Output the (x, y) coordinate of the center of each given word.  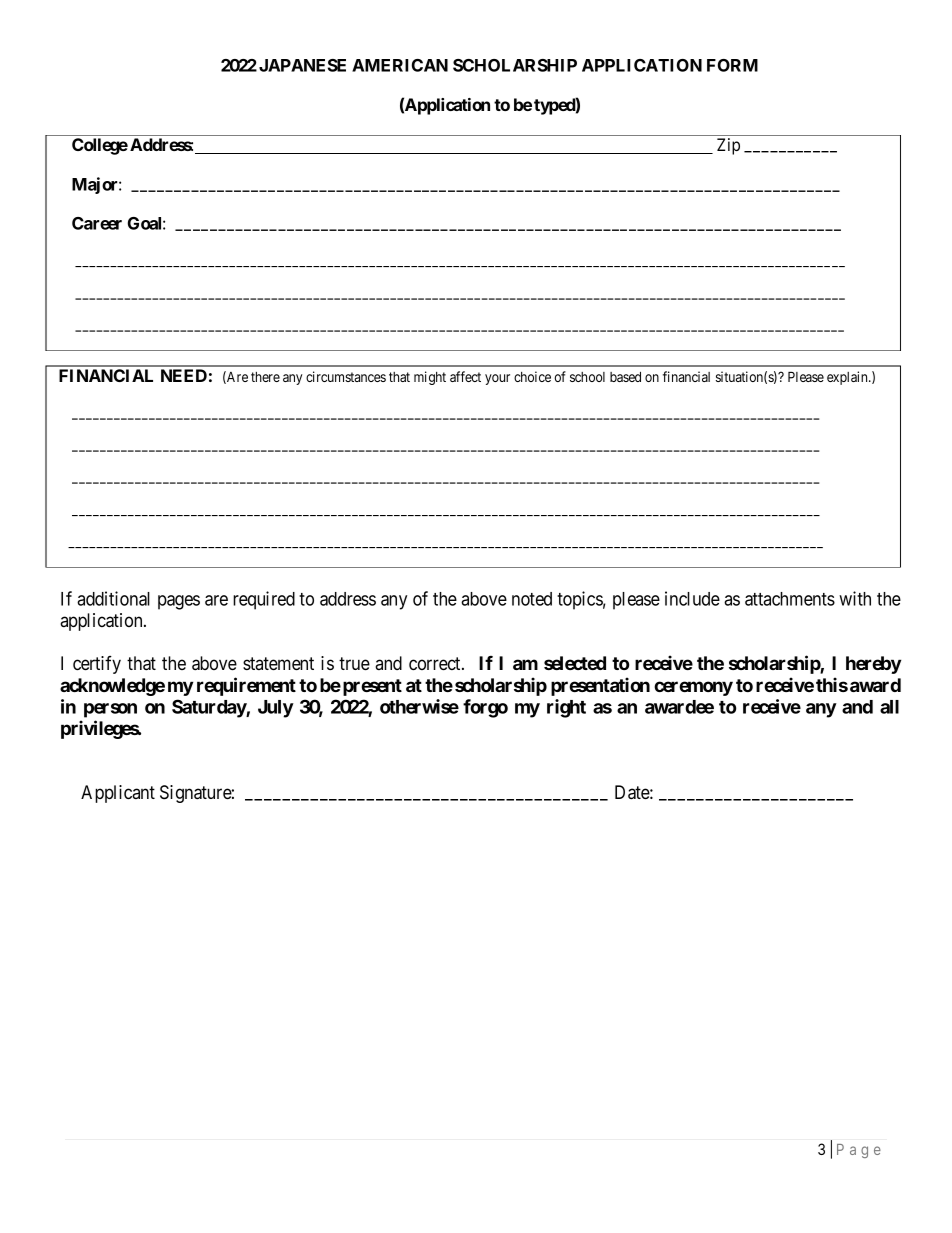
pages (179, 602)
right (566, 708)
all (889, 707)
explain (848, 378)
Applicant (118, 794)
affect (465, 376)
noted (532, 599)
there (265, 377)
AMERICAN (400, 65)
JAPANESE (302, 65)
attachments (790, 599)
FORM (732, 65)
